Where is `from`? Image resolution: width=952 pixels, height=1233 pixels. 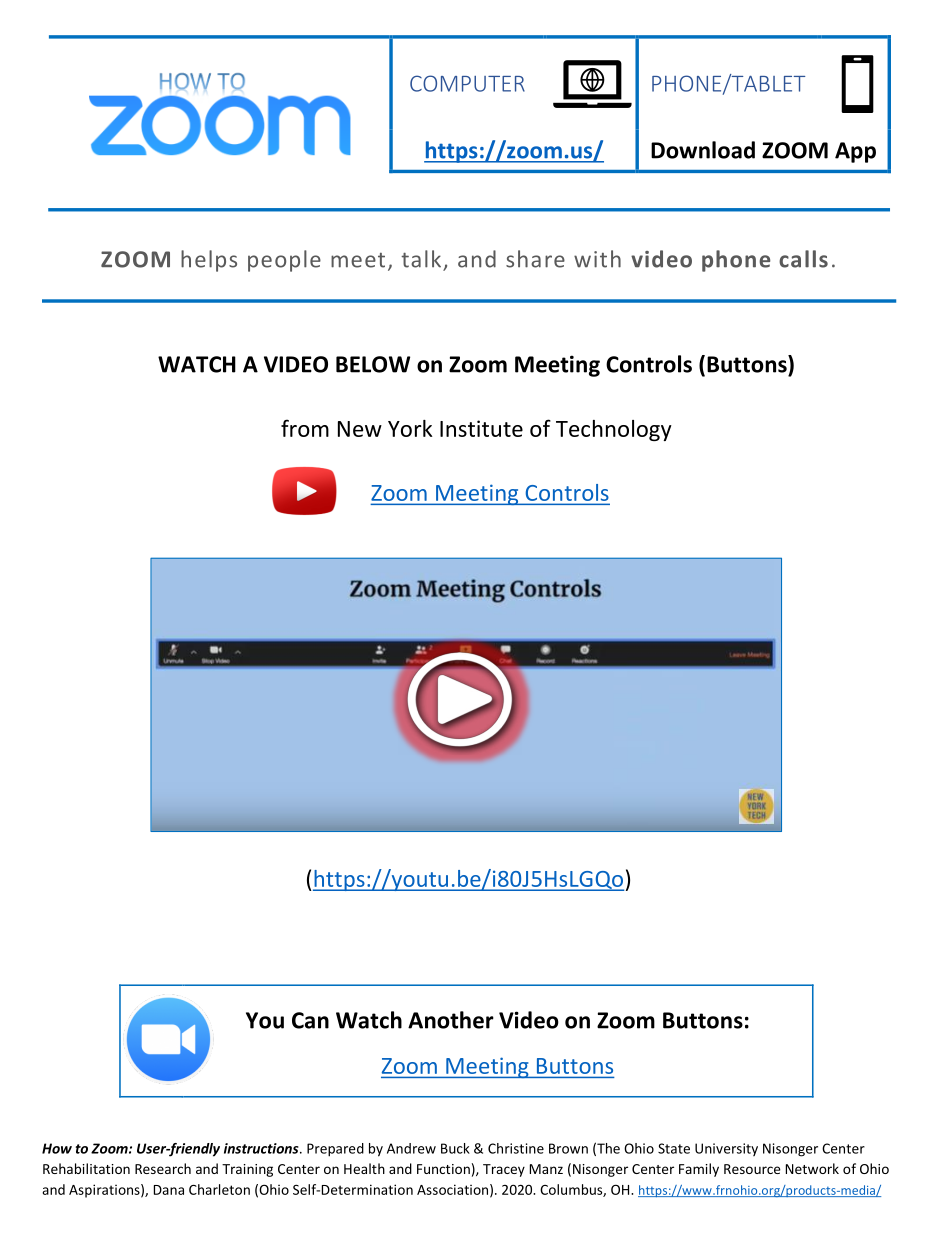 from is located at coordinates (305, 428).
